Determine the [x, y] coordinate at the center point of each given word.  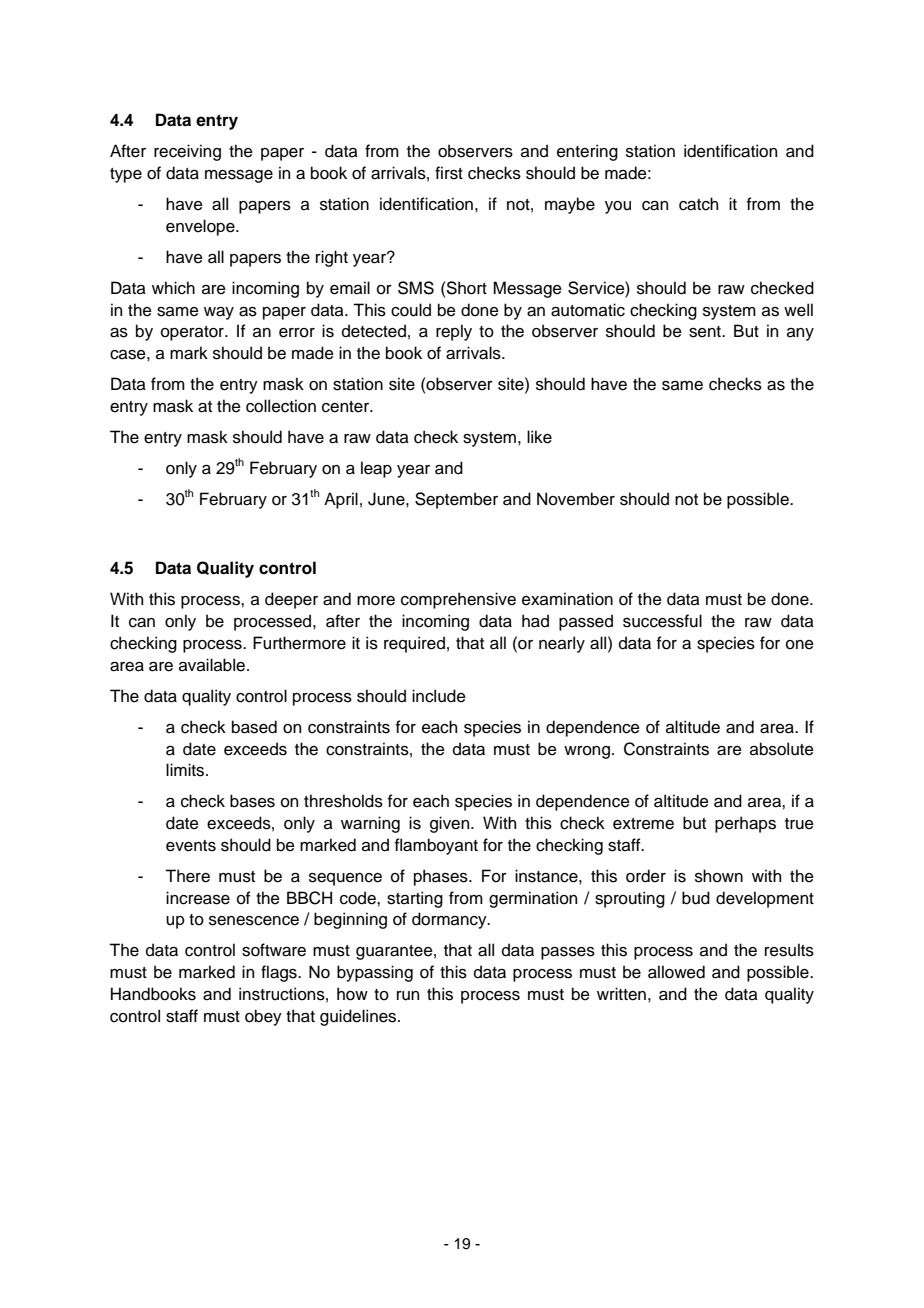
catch [698, 204]
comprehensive [458, 600]
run [408, 996]
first [449, 173]
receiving [187, 152]
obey [263, 1017]
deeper [291, 600]
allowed [676, 972]
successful [662, 621]
